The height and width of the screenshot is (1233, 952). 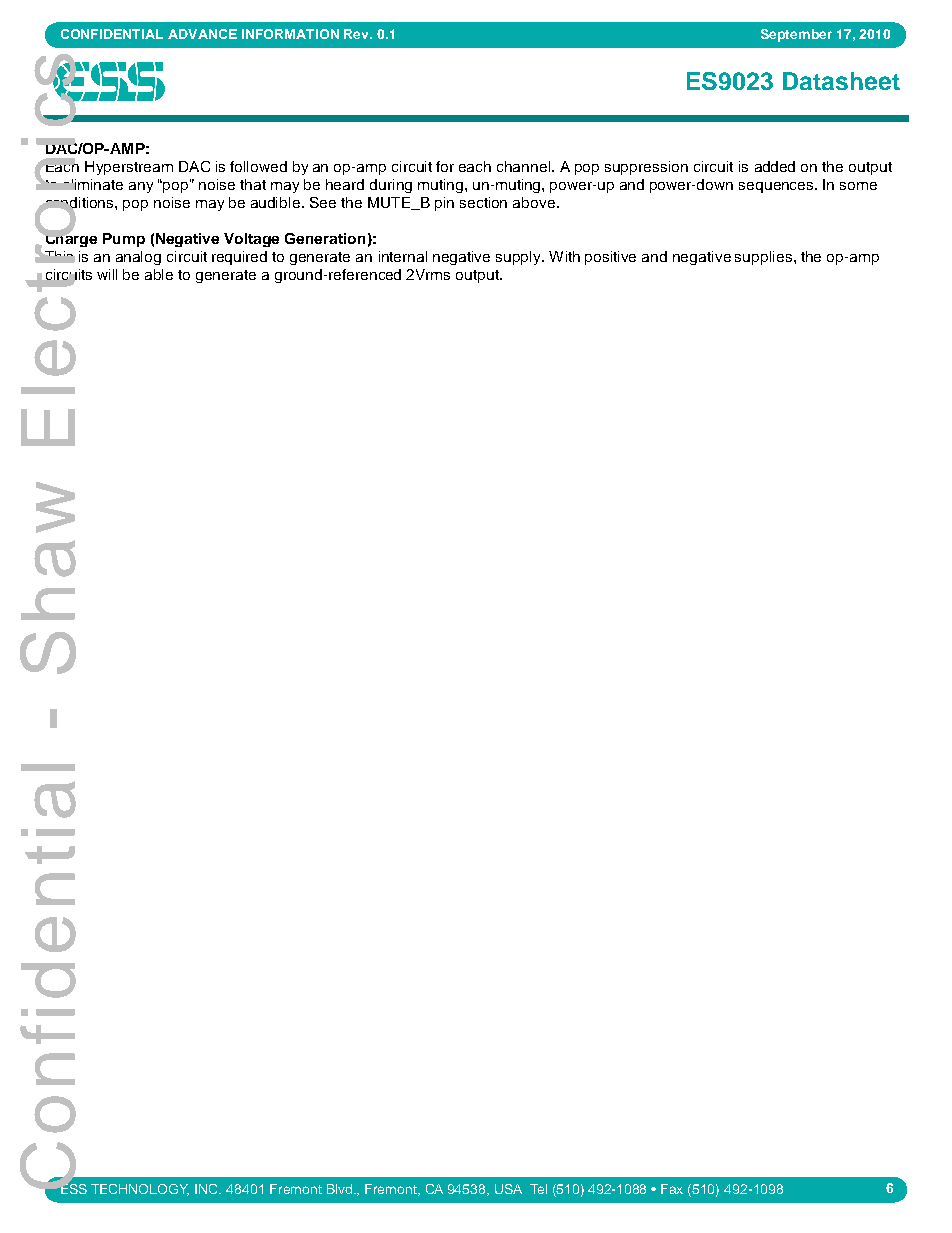 What do you see at coordinates (796, 35) in the screenshot?
I see `September` at bounding box center [796, 35].
